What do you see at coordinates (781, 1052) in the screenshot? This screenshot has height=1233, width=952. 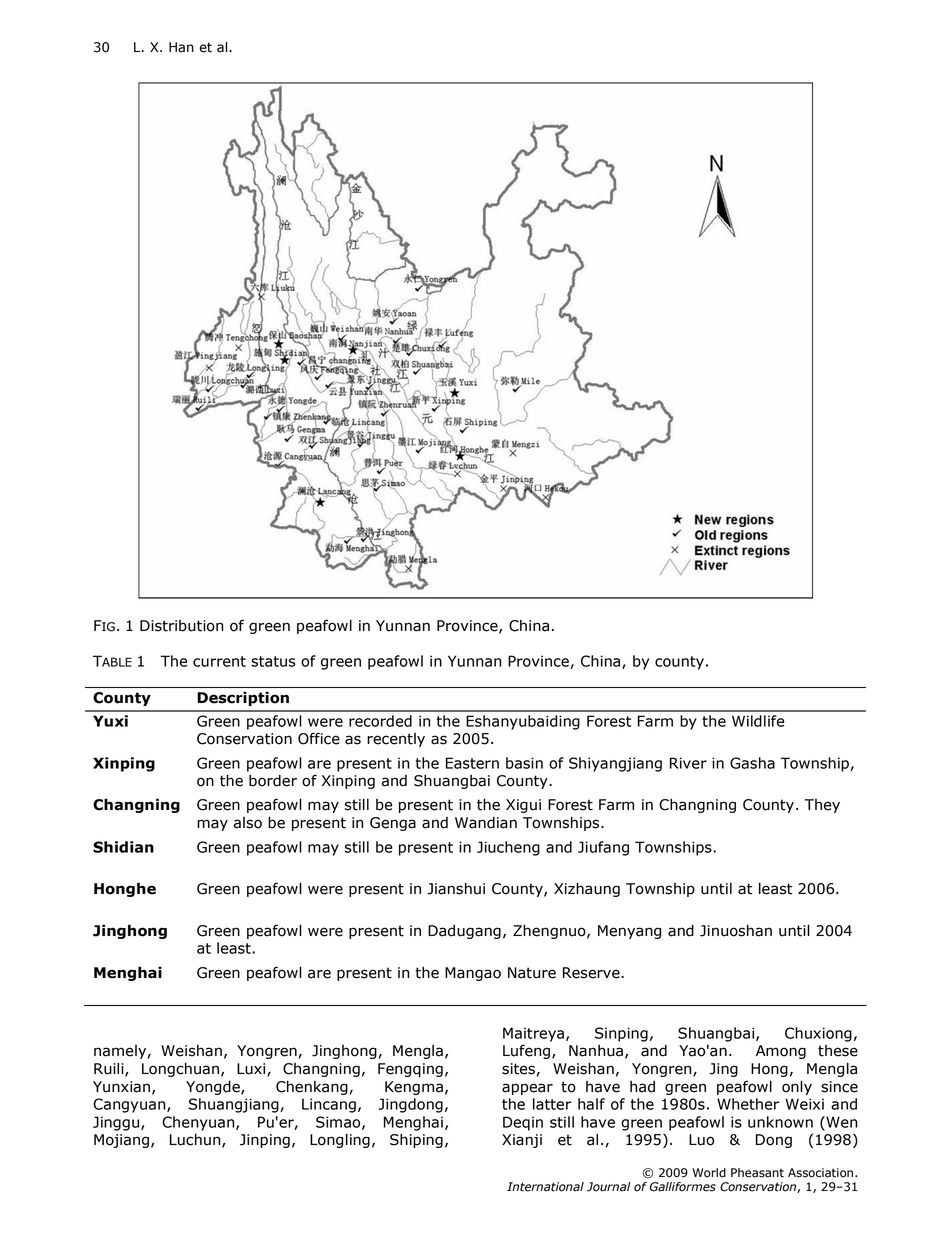 I see `Among` at bounding box center [781, 1052].
